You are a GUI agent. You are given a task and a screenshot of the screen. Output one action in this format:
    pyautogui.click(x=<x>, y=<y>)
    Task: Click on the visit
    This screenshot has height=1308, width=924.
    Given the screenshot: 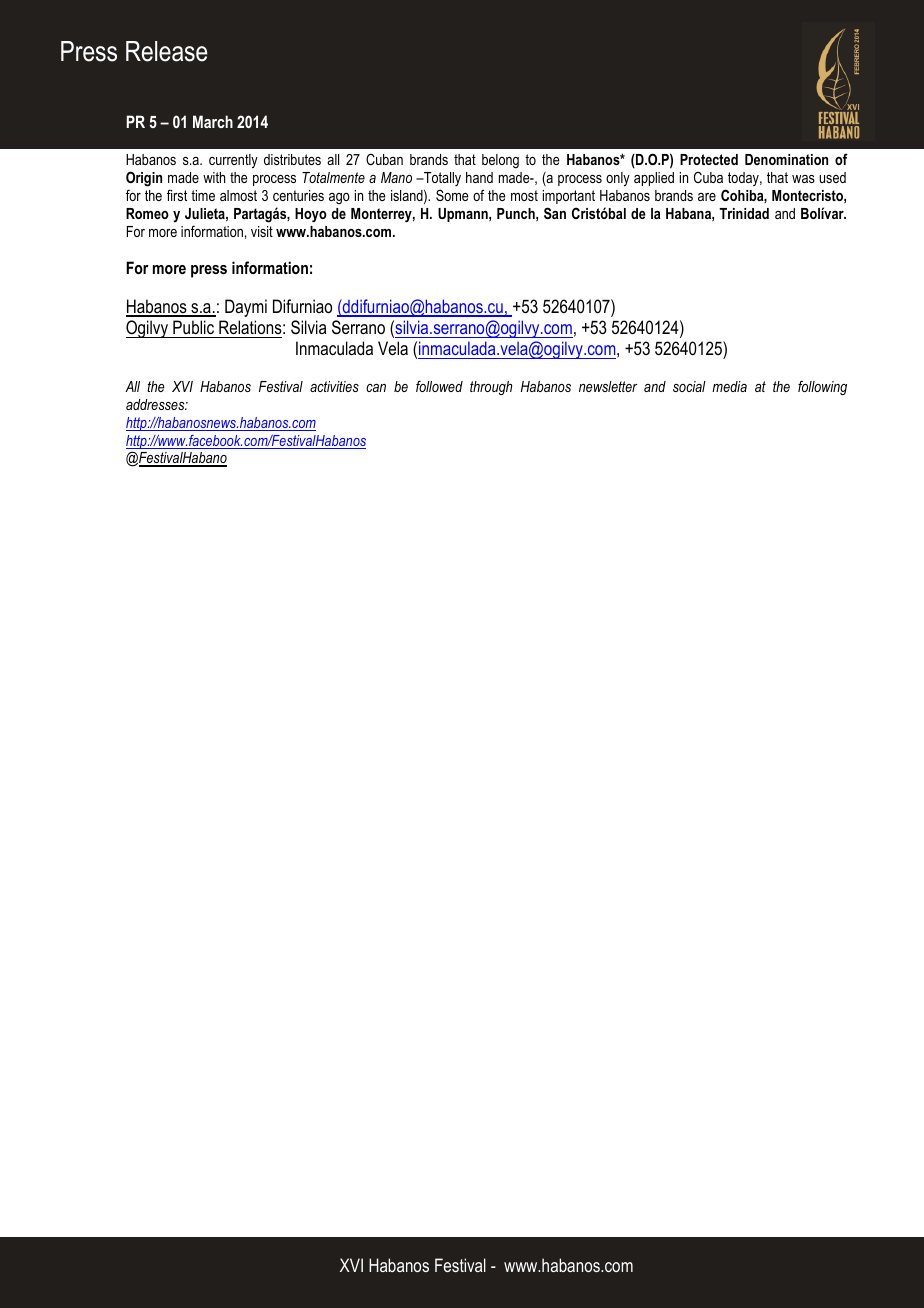 What is the action you would take?
    pyautogui.click(x=262, y=231)
